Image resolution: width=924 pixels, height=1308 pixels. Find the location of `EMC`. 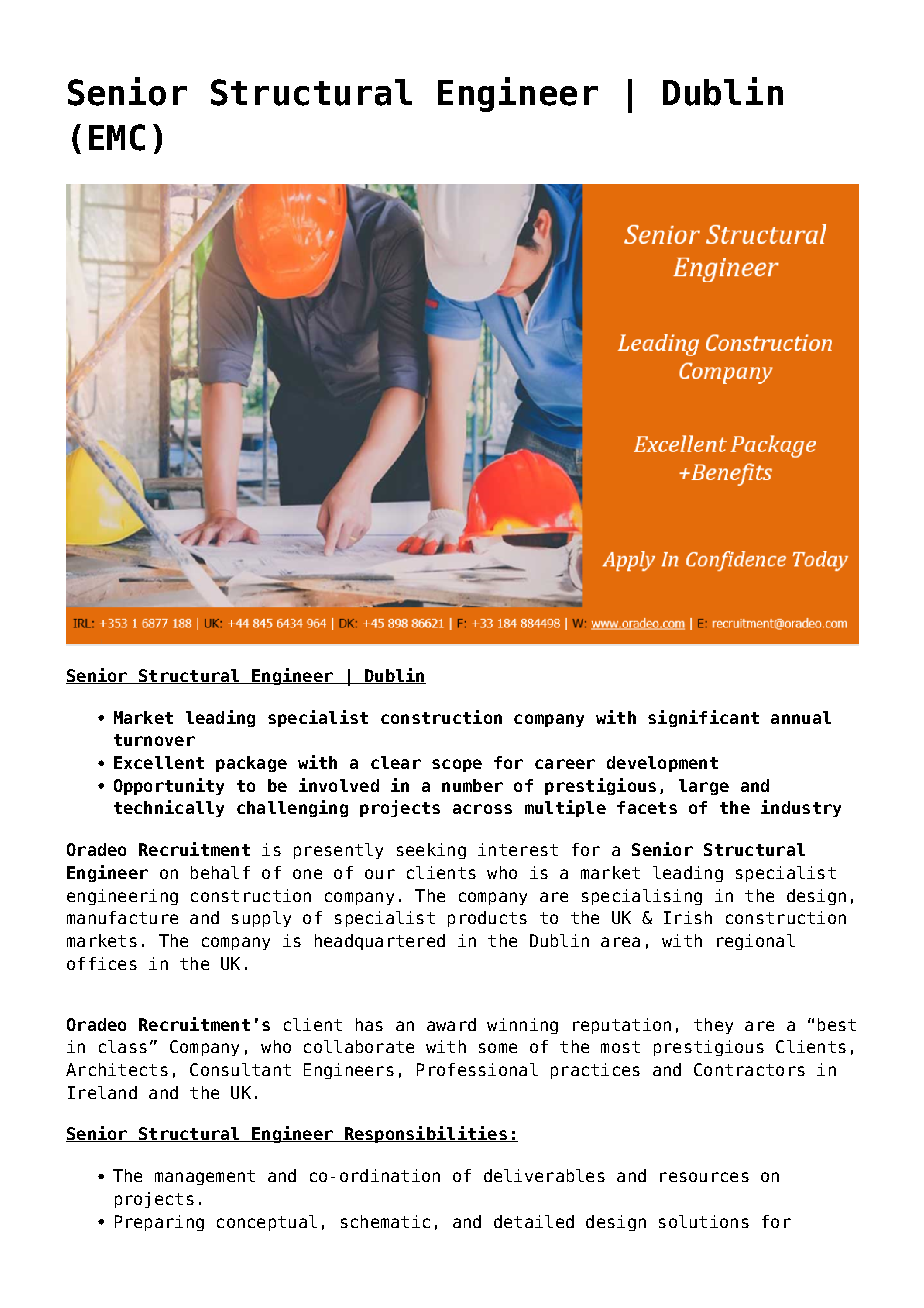

EMC is located at coordinates (117, 137).
